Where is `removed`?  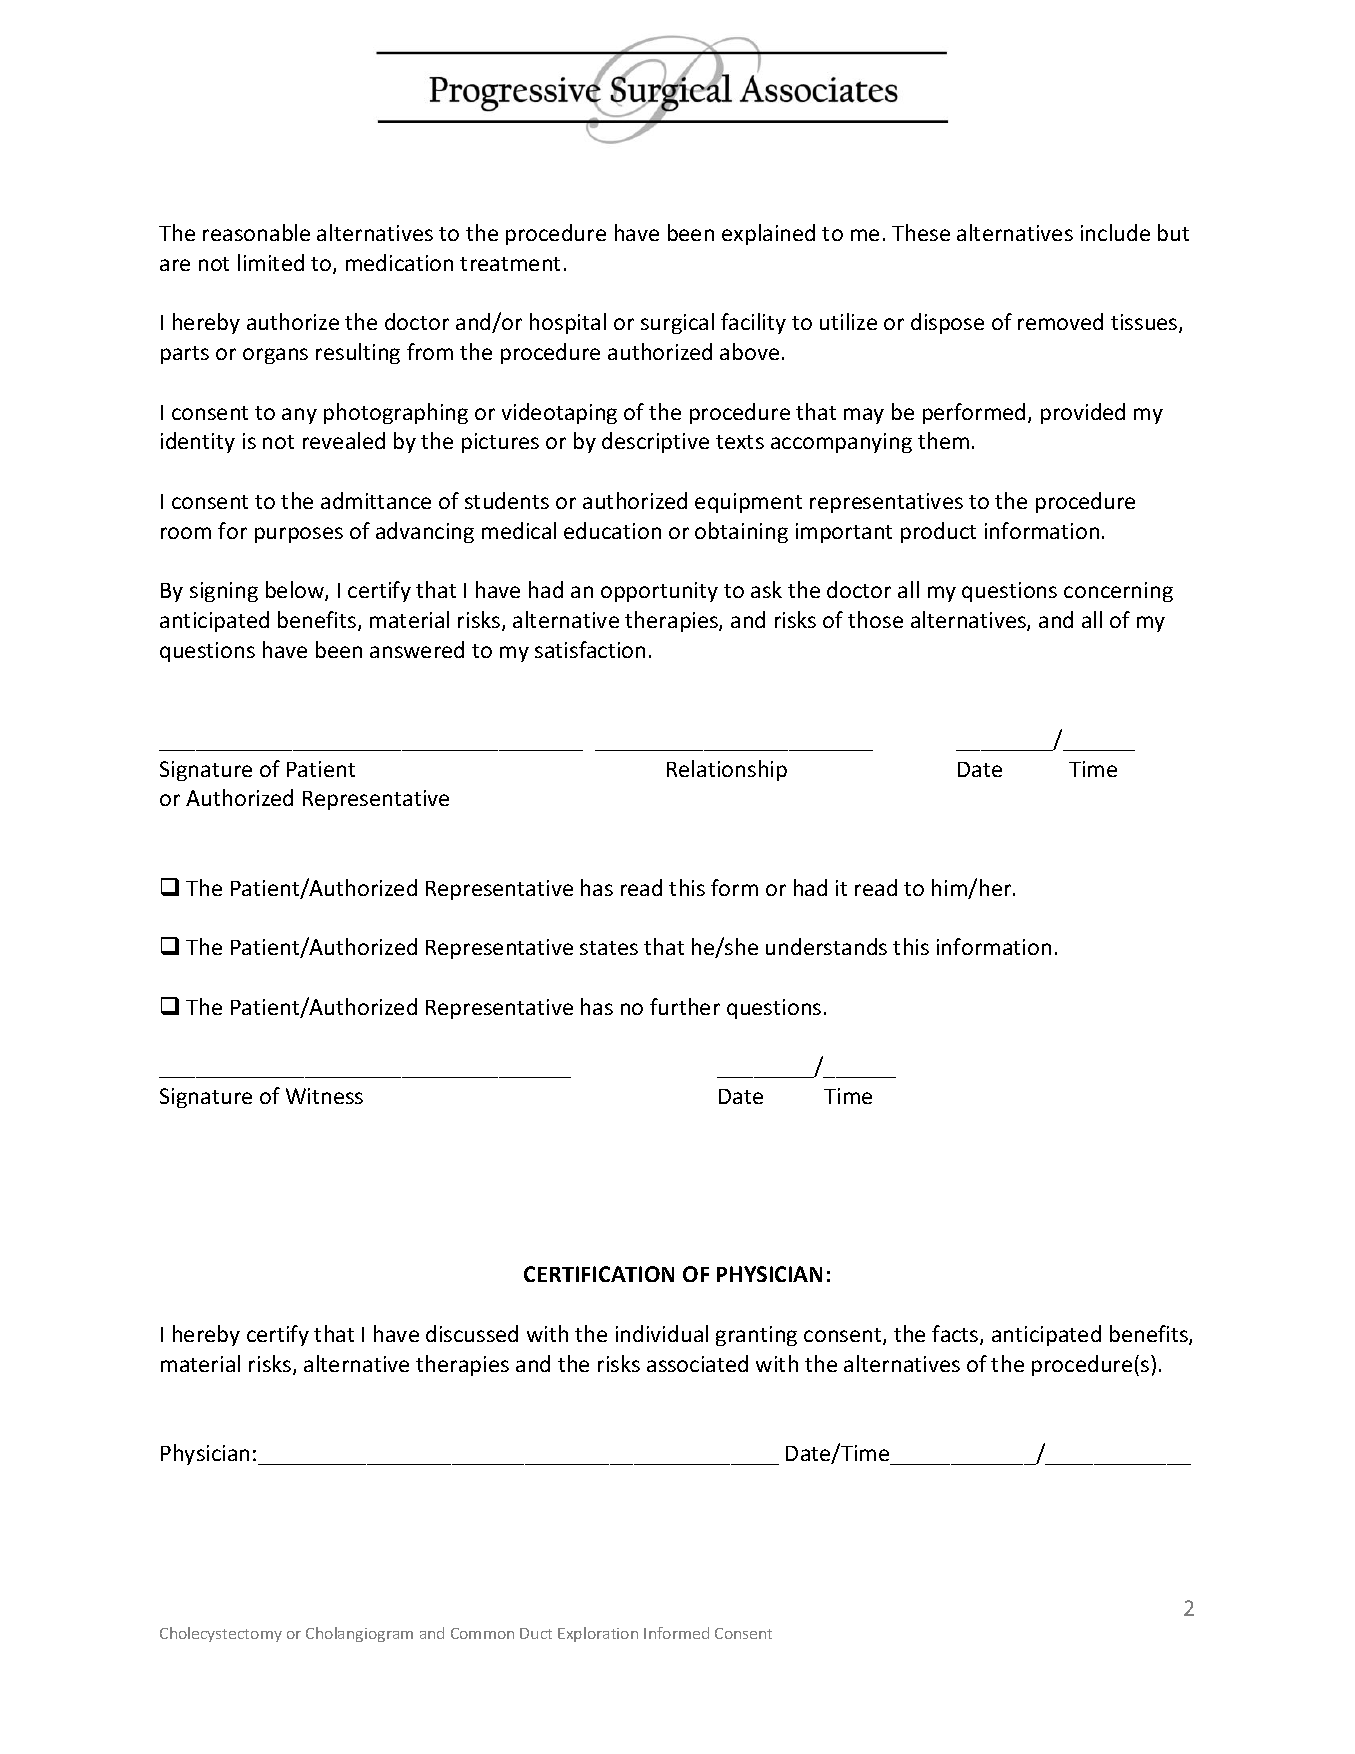
removed is located at coordinates (1060, 321).
